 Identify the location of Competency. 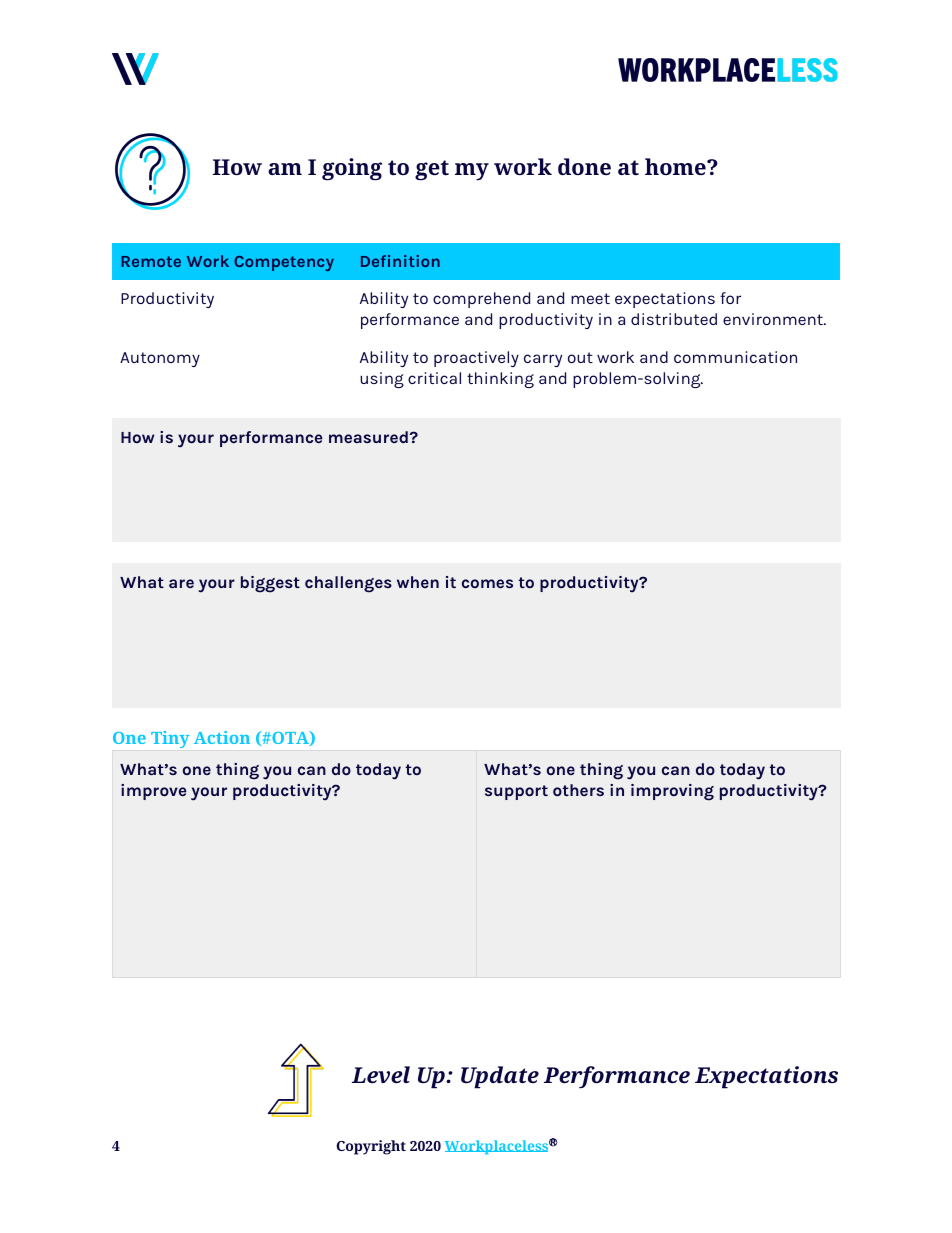
(284, 263).
